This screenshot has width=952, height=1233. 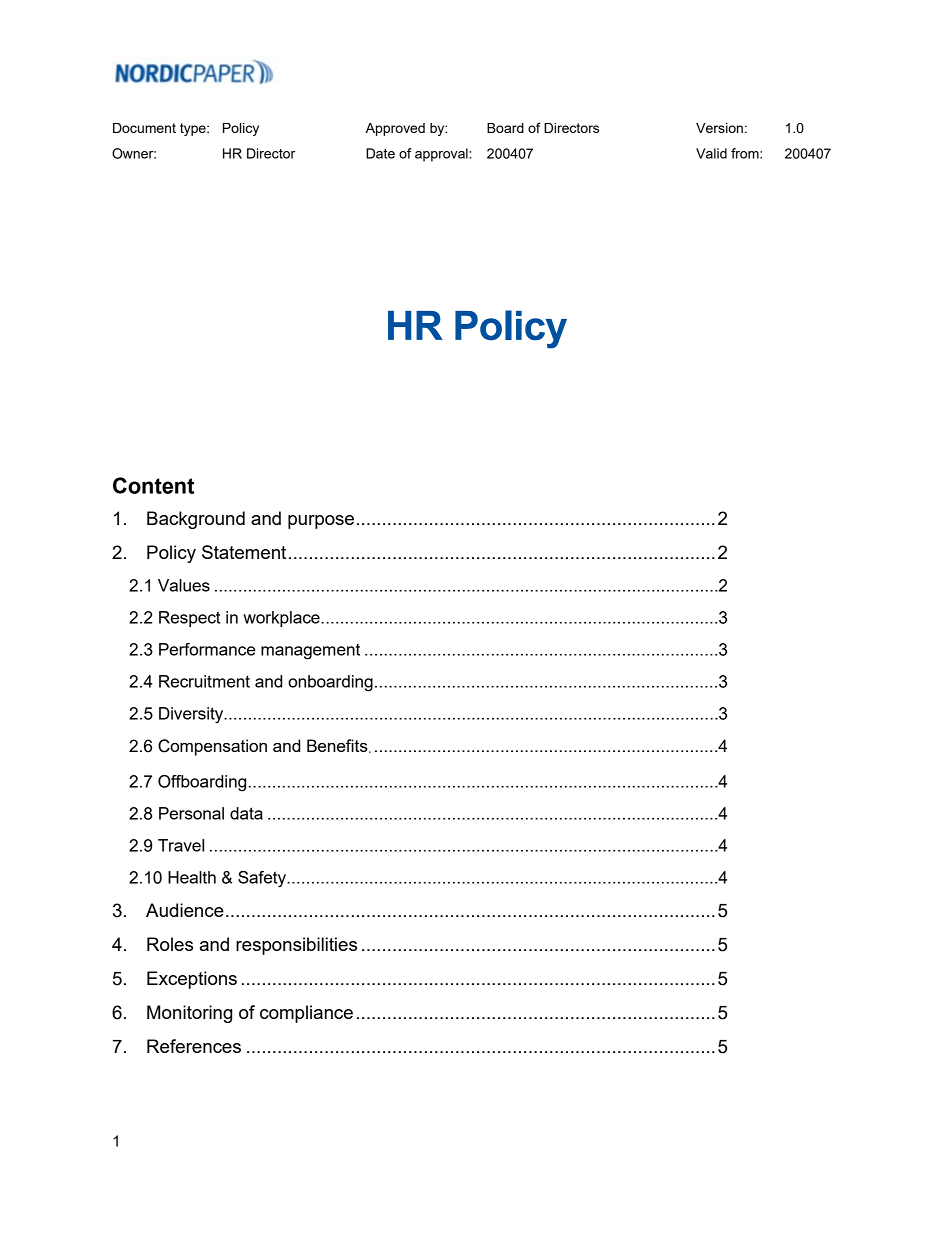 What do you see at coordinates (207, 649) in the screenshot?
I see `Performance` at bounding box center [207, 649].
